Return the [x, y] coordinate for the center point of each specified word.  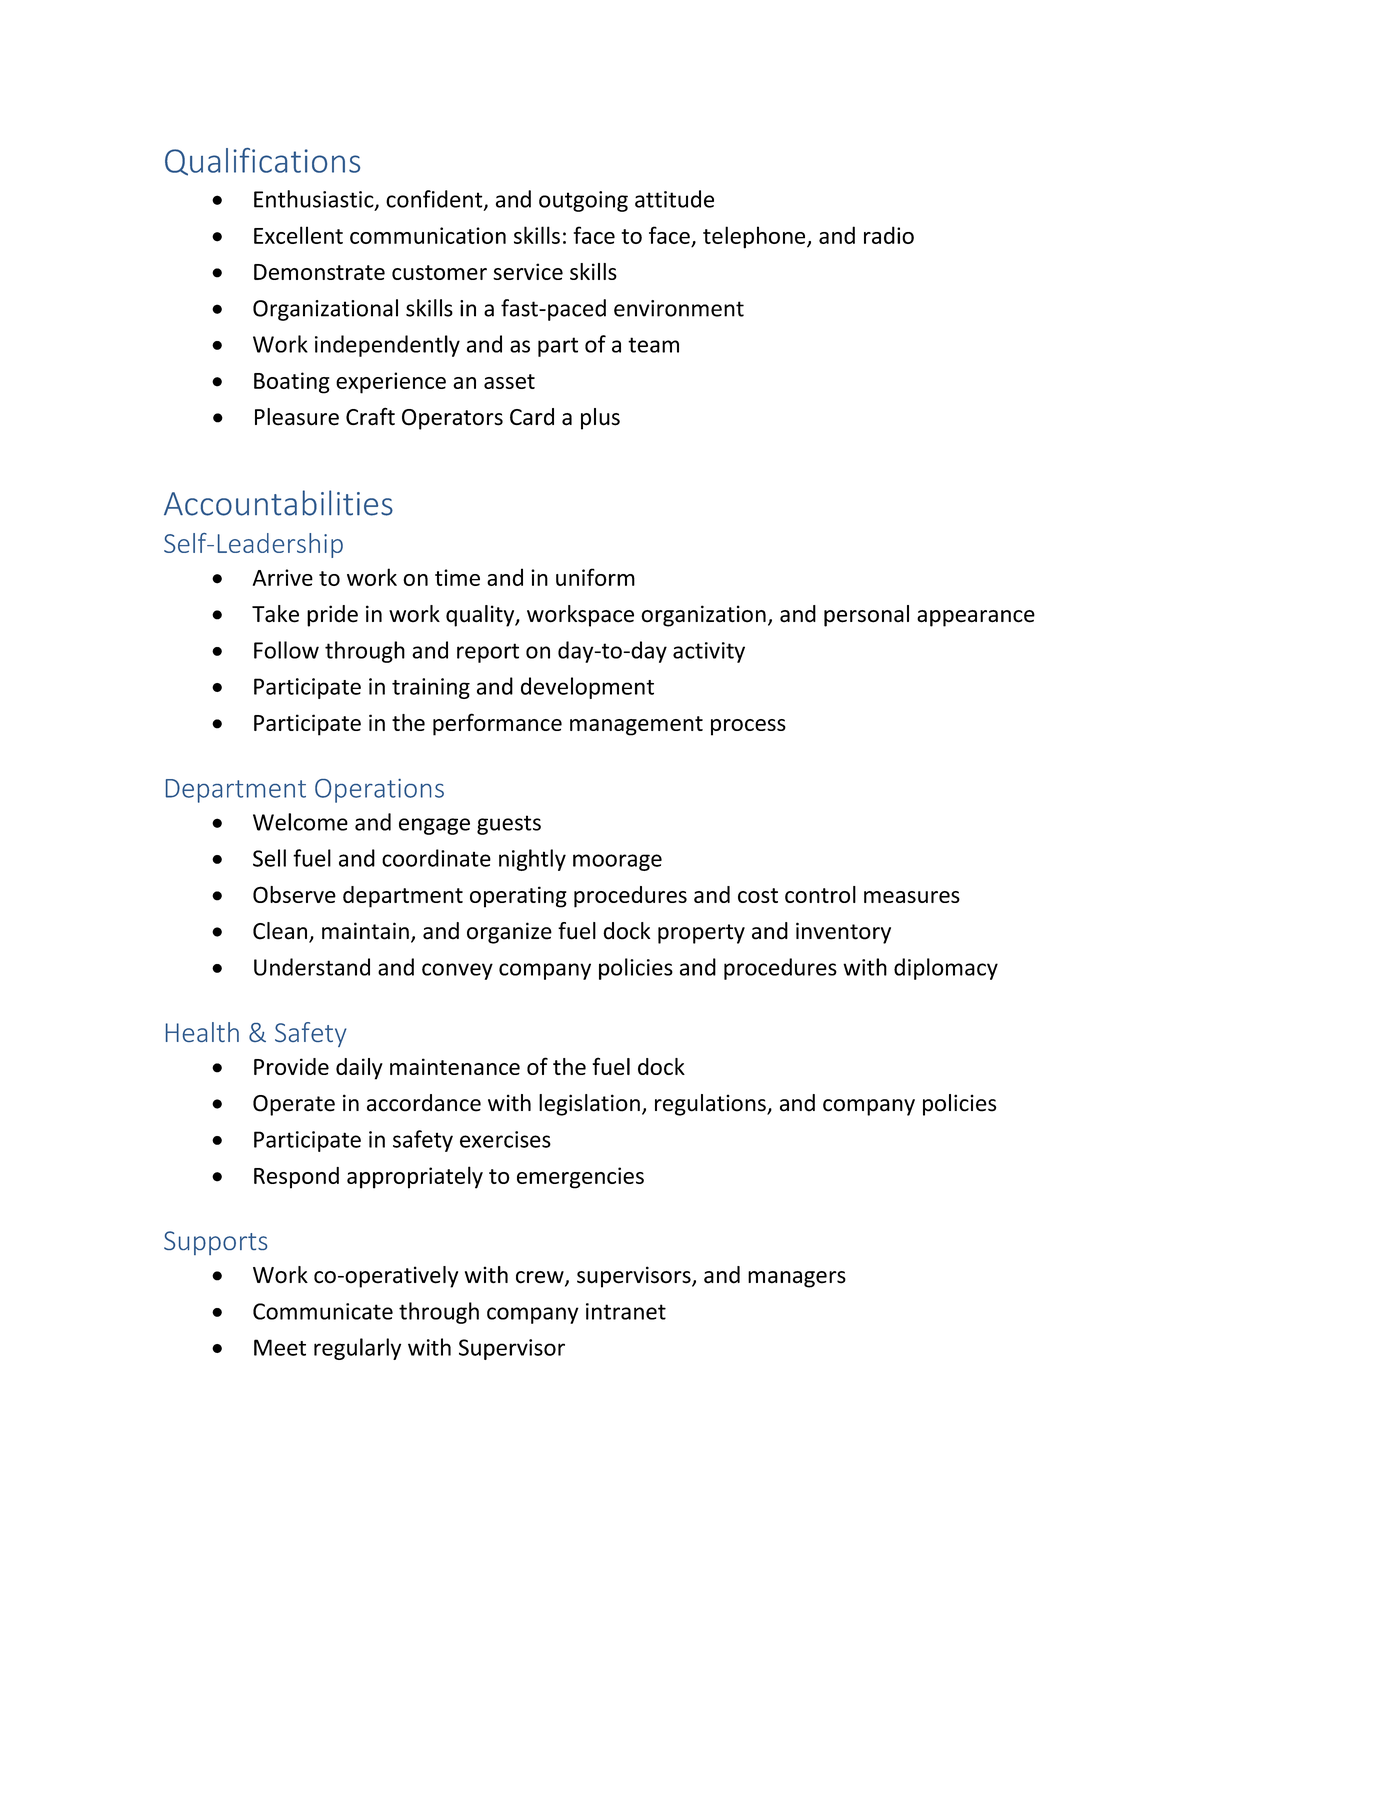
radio [889, 235]
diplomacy [946, 969]
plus [600, 419]
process [748, 727]
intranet [626, 1311]
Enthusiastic [315, 200]
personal [866, 616]
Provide [291, 1066]
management [636, 726]
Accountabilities [278, 503]
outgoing [583, 201]
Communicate [323, 1311]
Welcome [300, 822]
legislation [589, 1105]
